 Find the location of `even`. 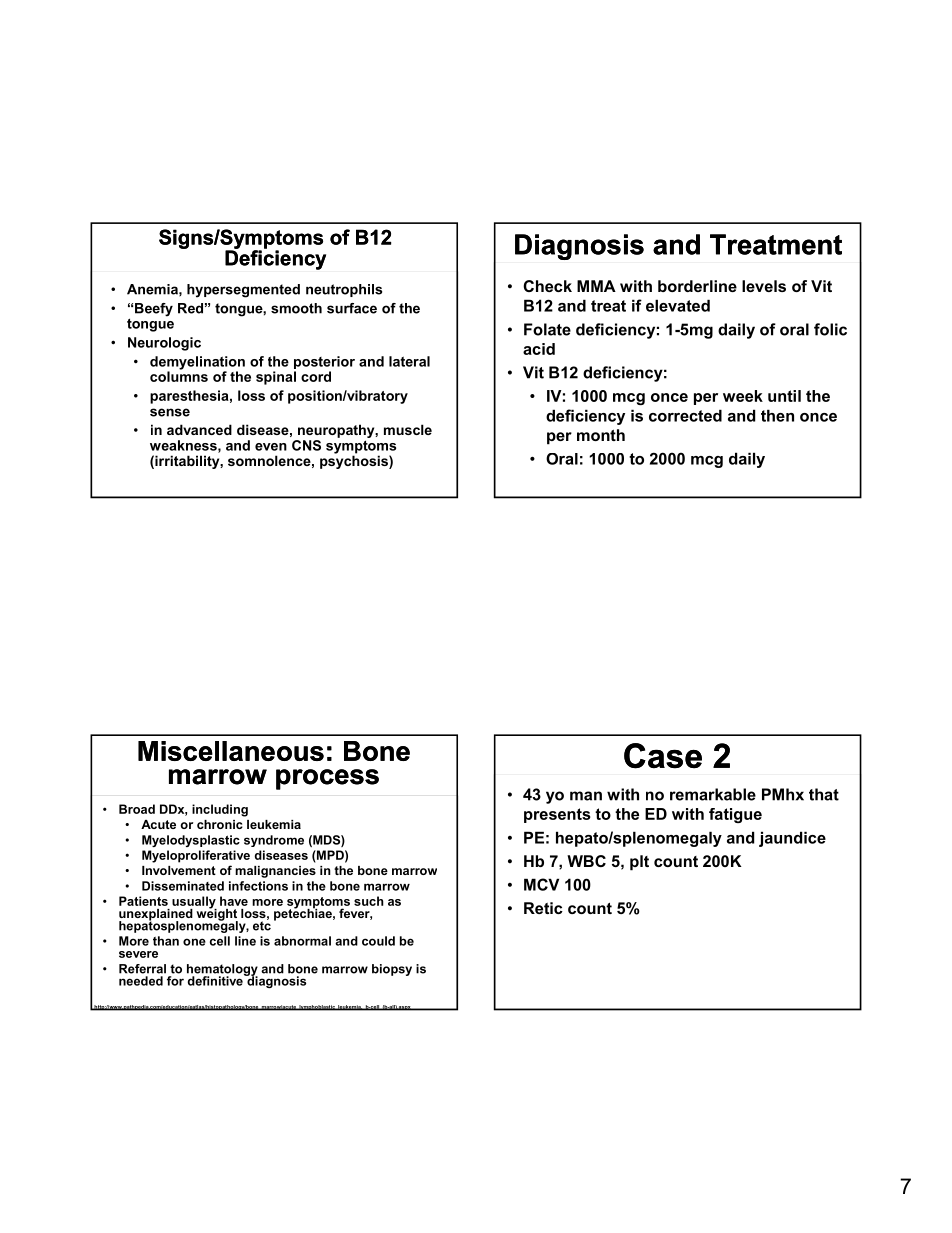

even is located at coordinates (271, 447).
